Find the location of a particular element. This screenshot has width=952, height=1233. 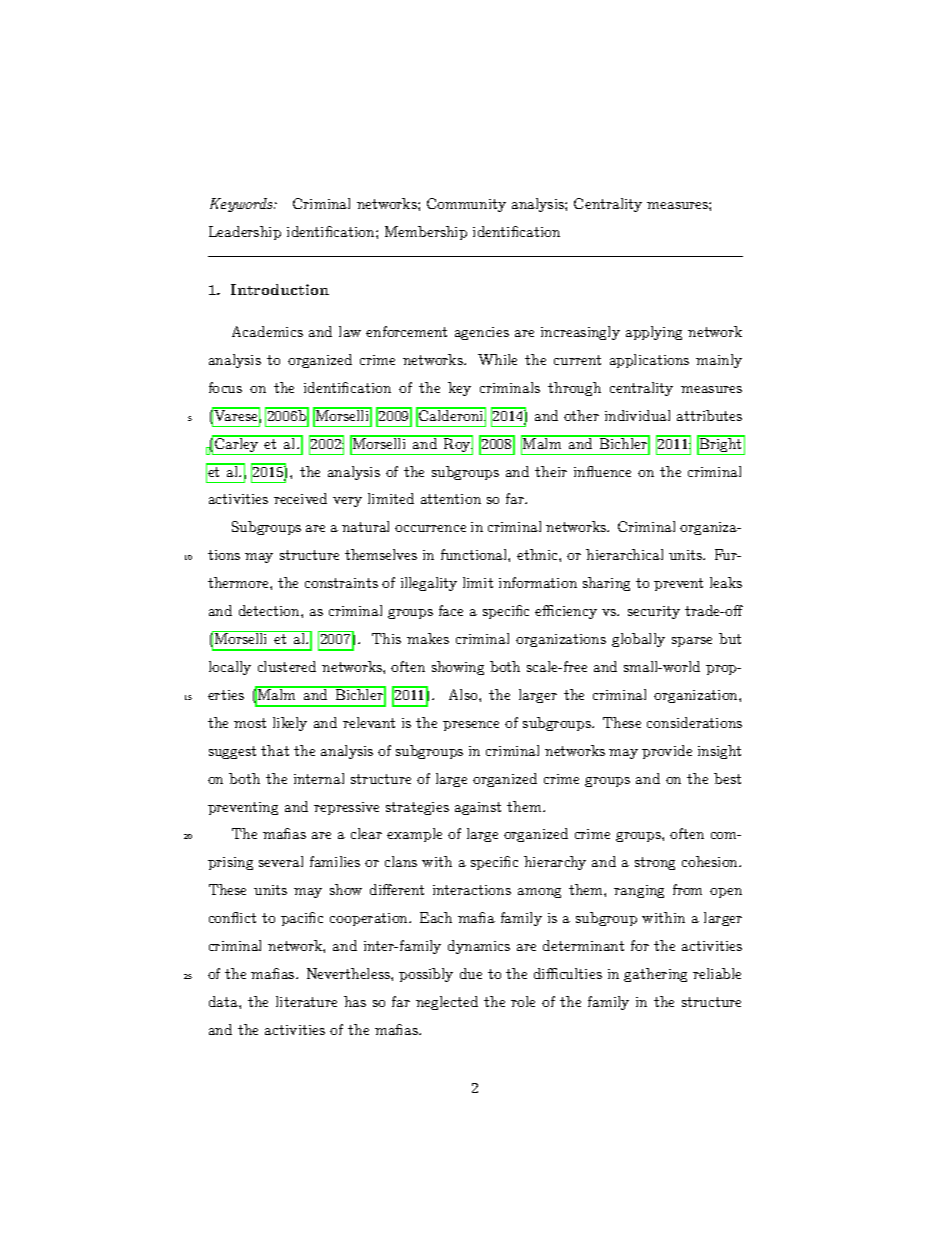

Community is located at coordinates (466, 205).
